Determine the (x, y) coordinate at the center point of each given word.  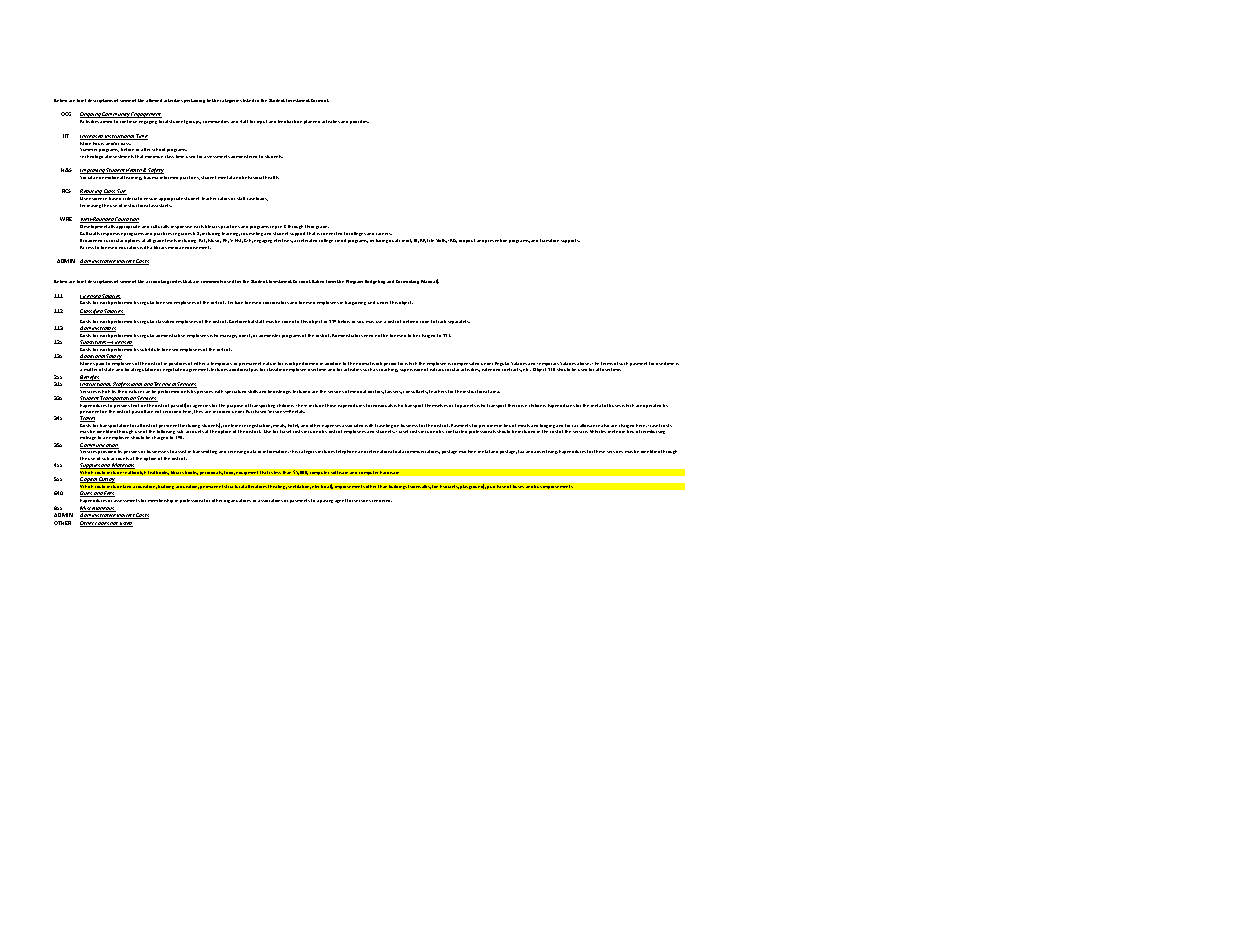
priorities (359, 122)
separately (459, 322)
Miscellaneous (98, 509)
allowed (154, 100)
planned (312, 122)
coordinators (276, 302)
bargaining (355, 303)
